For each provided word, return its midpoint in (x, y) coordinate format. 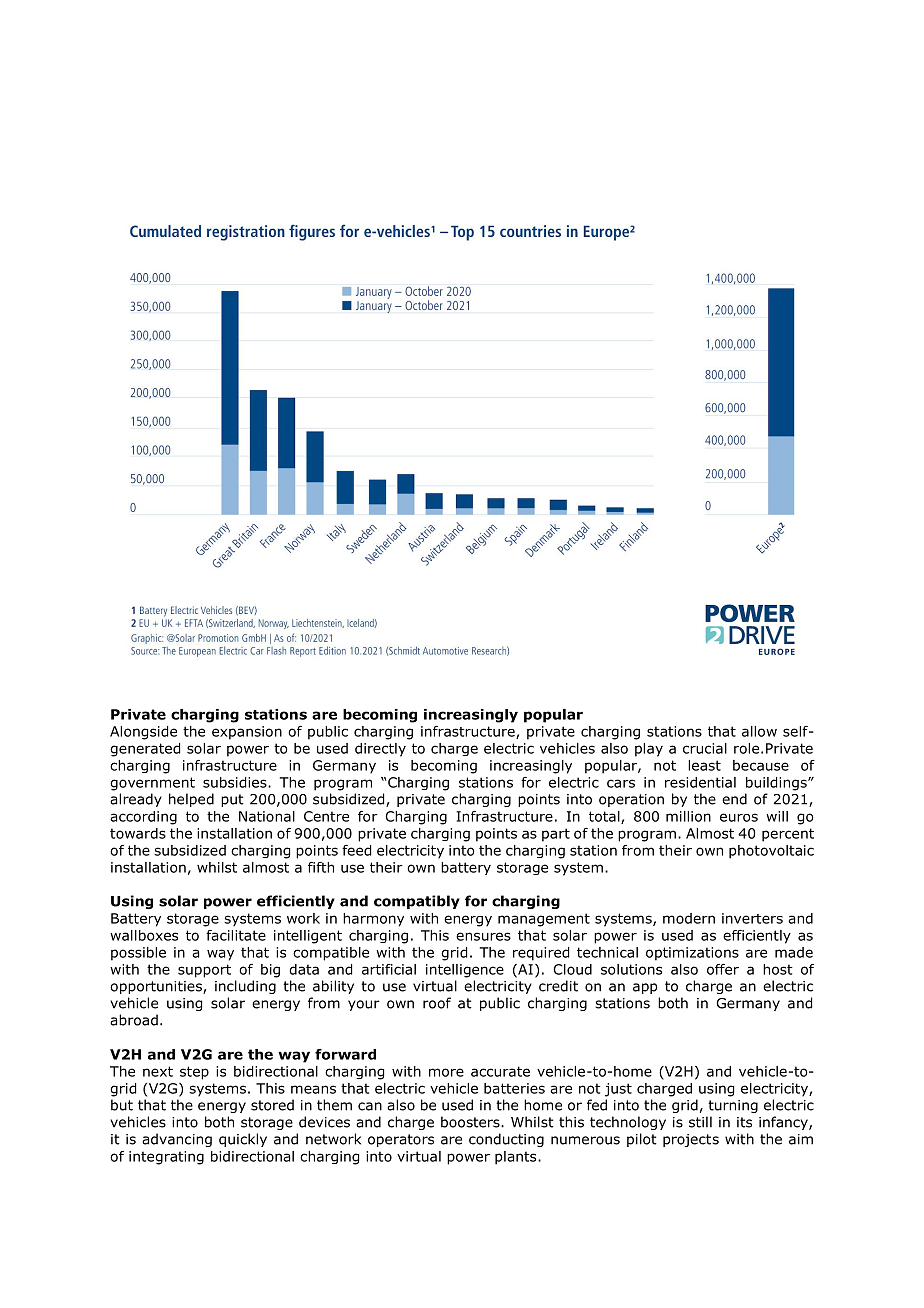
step (194, 1073)
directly (380, 750)
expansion (247, 733)
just (618, 1090)
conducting (506, 1140)
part (556, 835)
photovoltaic (771, 852)
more (446, 1072)
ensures (483, 936)
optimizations (692, 954)
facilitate (236, 935)
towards (138, 833)
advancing (177, 1140)
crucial (705, 748)
